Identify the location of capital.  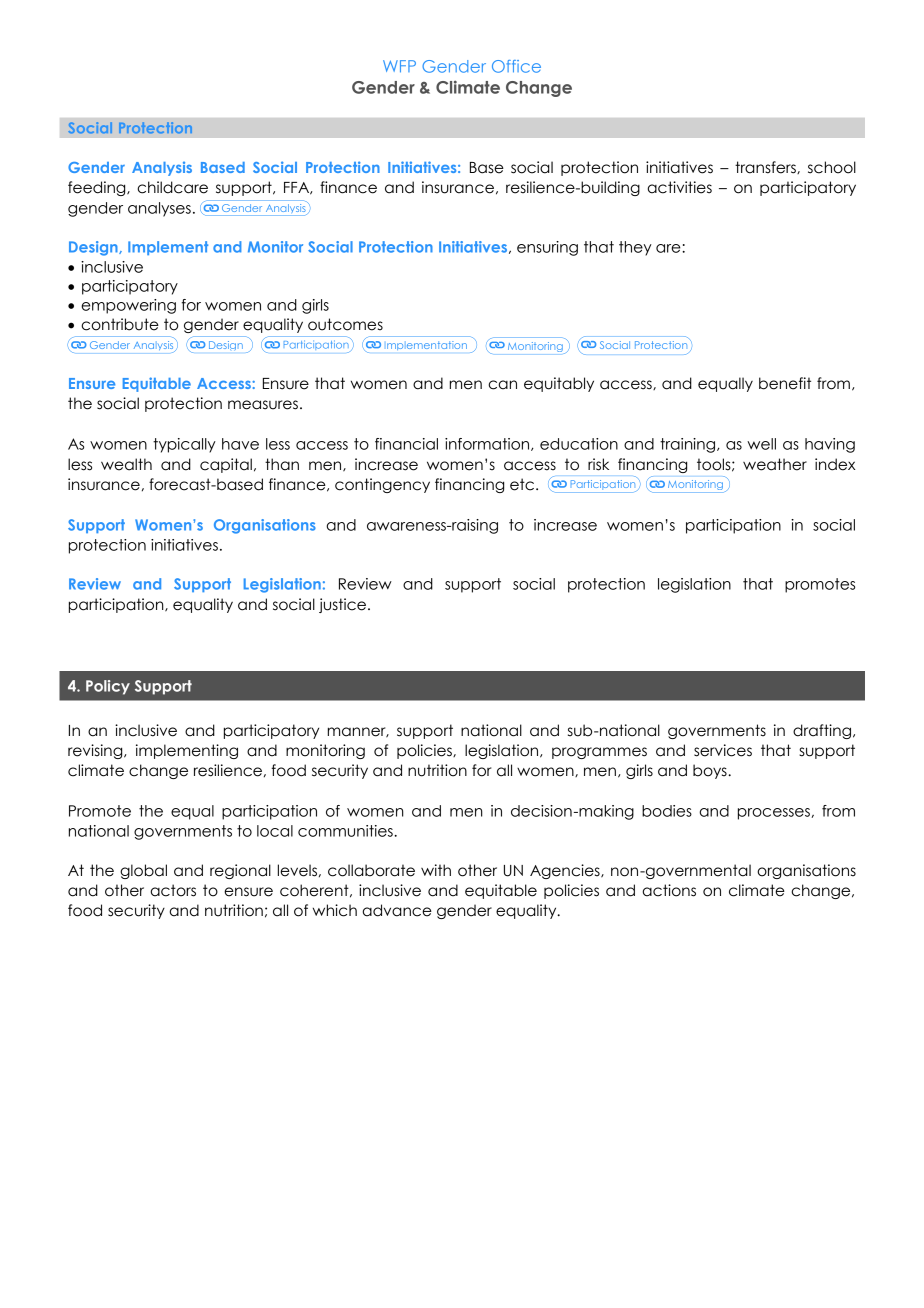
(226, 465).
